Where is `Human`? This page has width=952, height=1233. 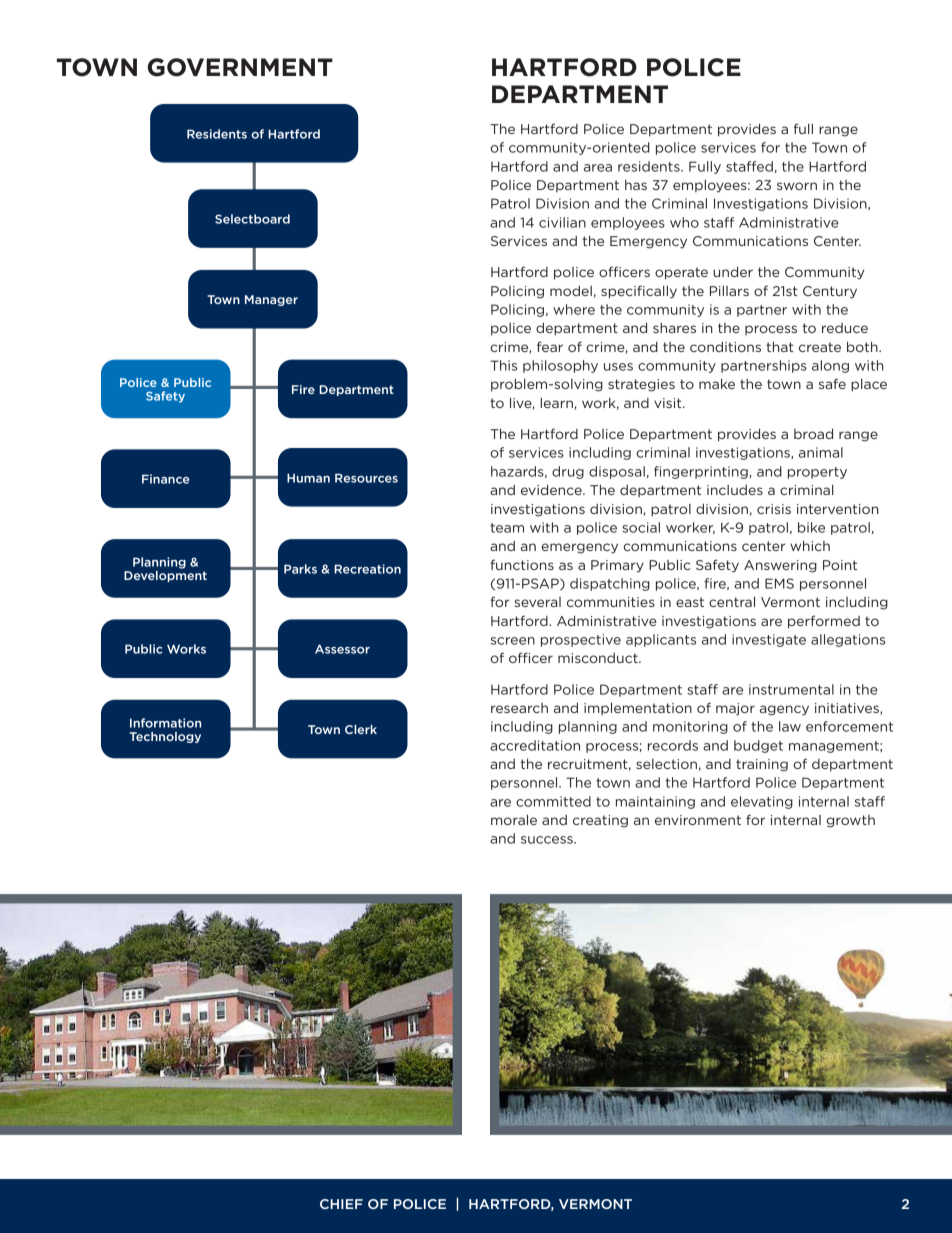
Human is located at coordinates (308, 478).
